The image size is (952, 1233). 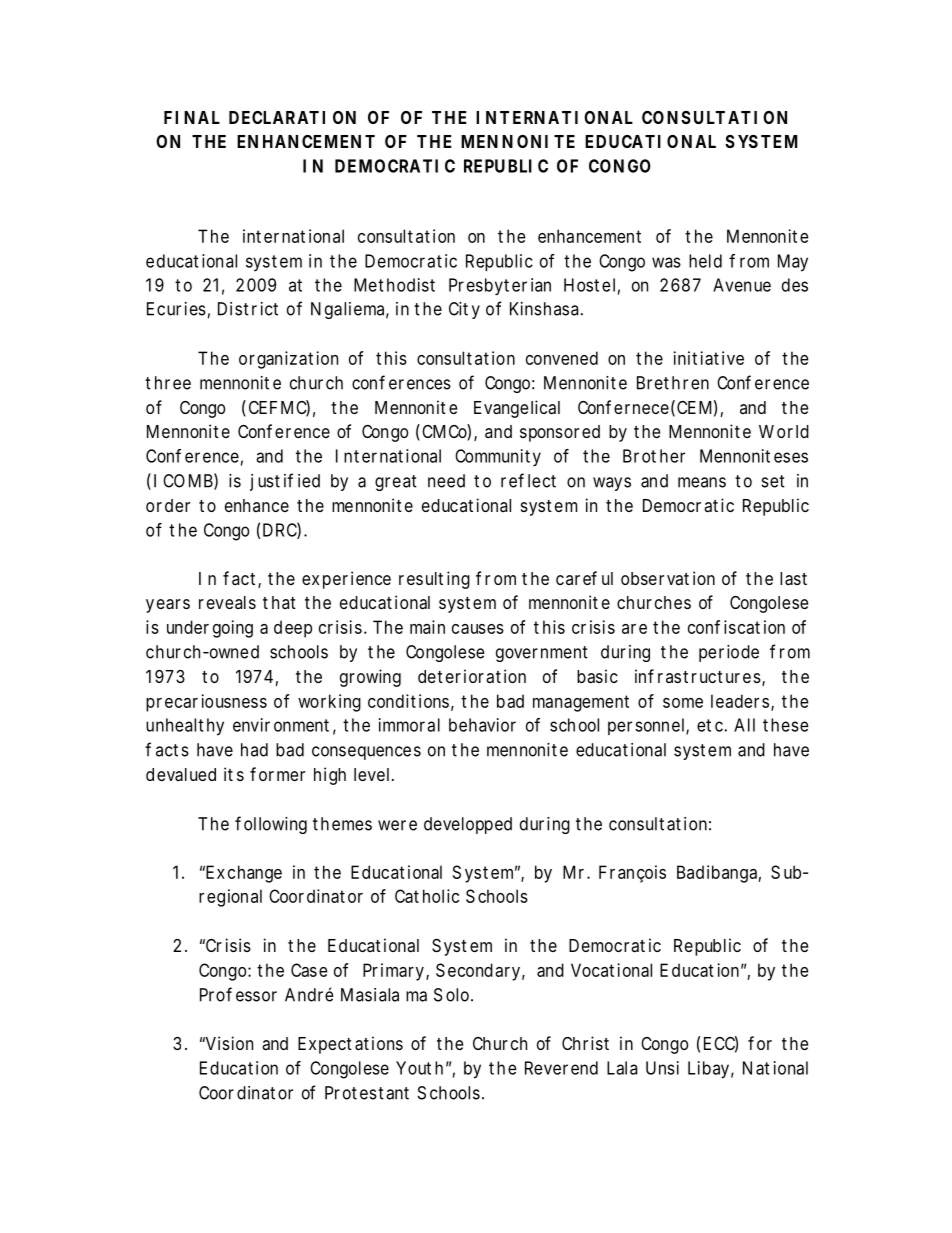 I want to click on Community, so click(x=498, y=458).
